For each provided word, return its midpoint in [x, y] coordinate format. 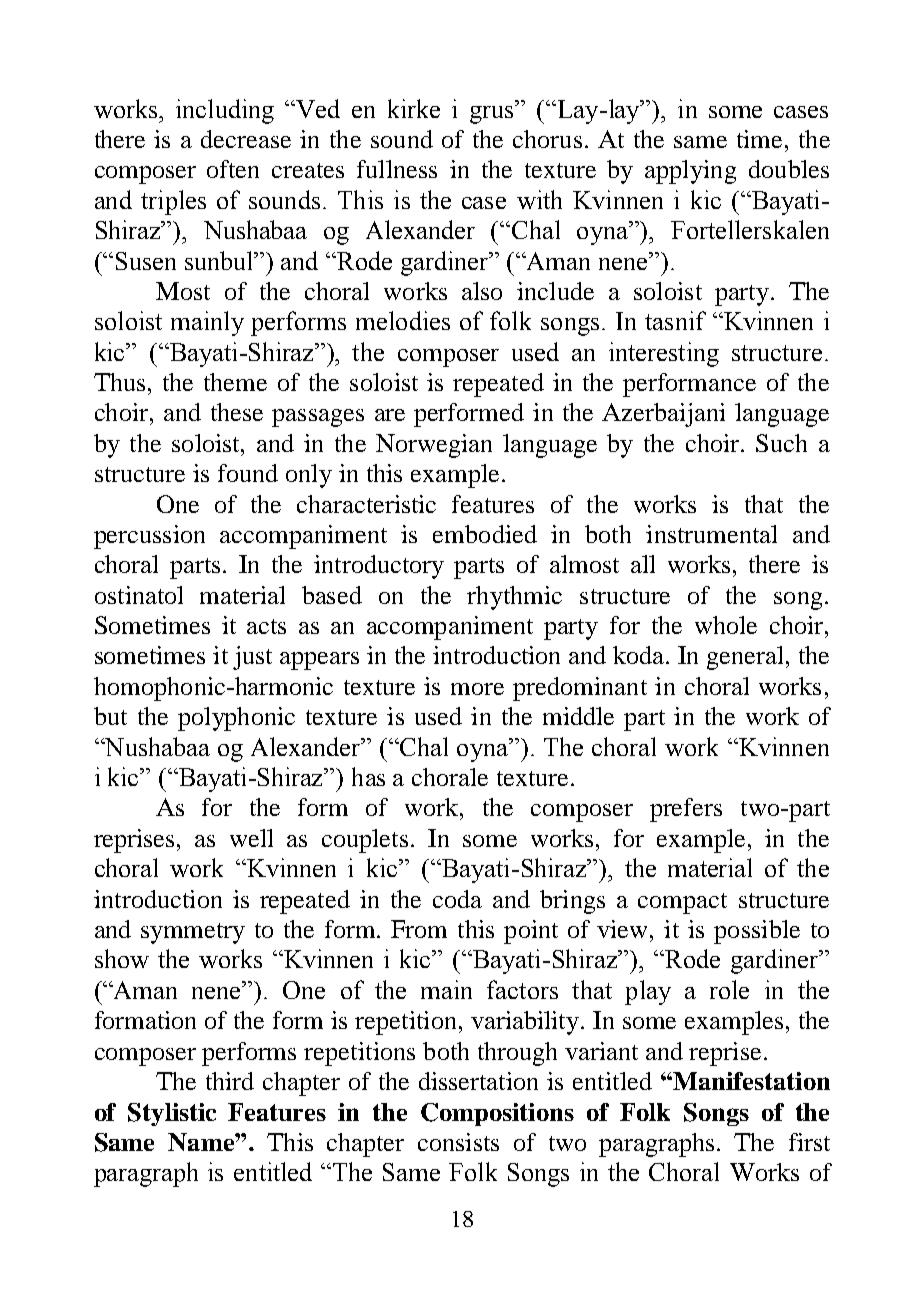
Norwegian [434, 446]
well [251, 838]
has [368, 776]
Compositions [497, 1114]
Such [781, 443]
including [225, 111]
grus [493, 114]
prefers [686, 810]
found [248, 473]
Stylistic [172, 1114]
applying [690, 172]
